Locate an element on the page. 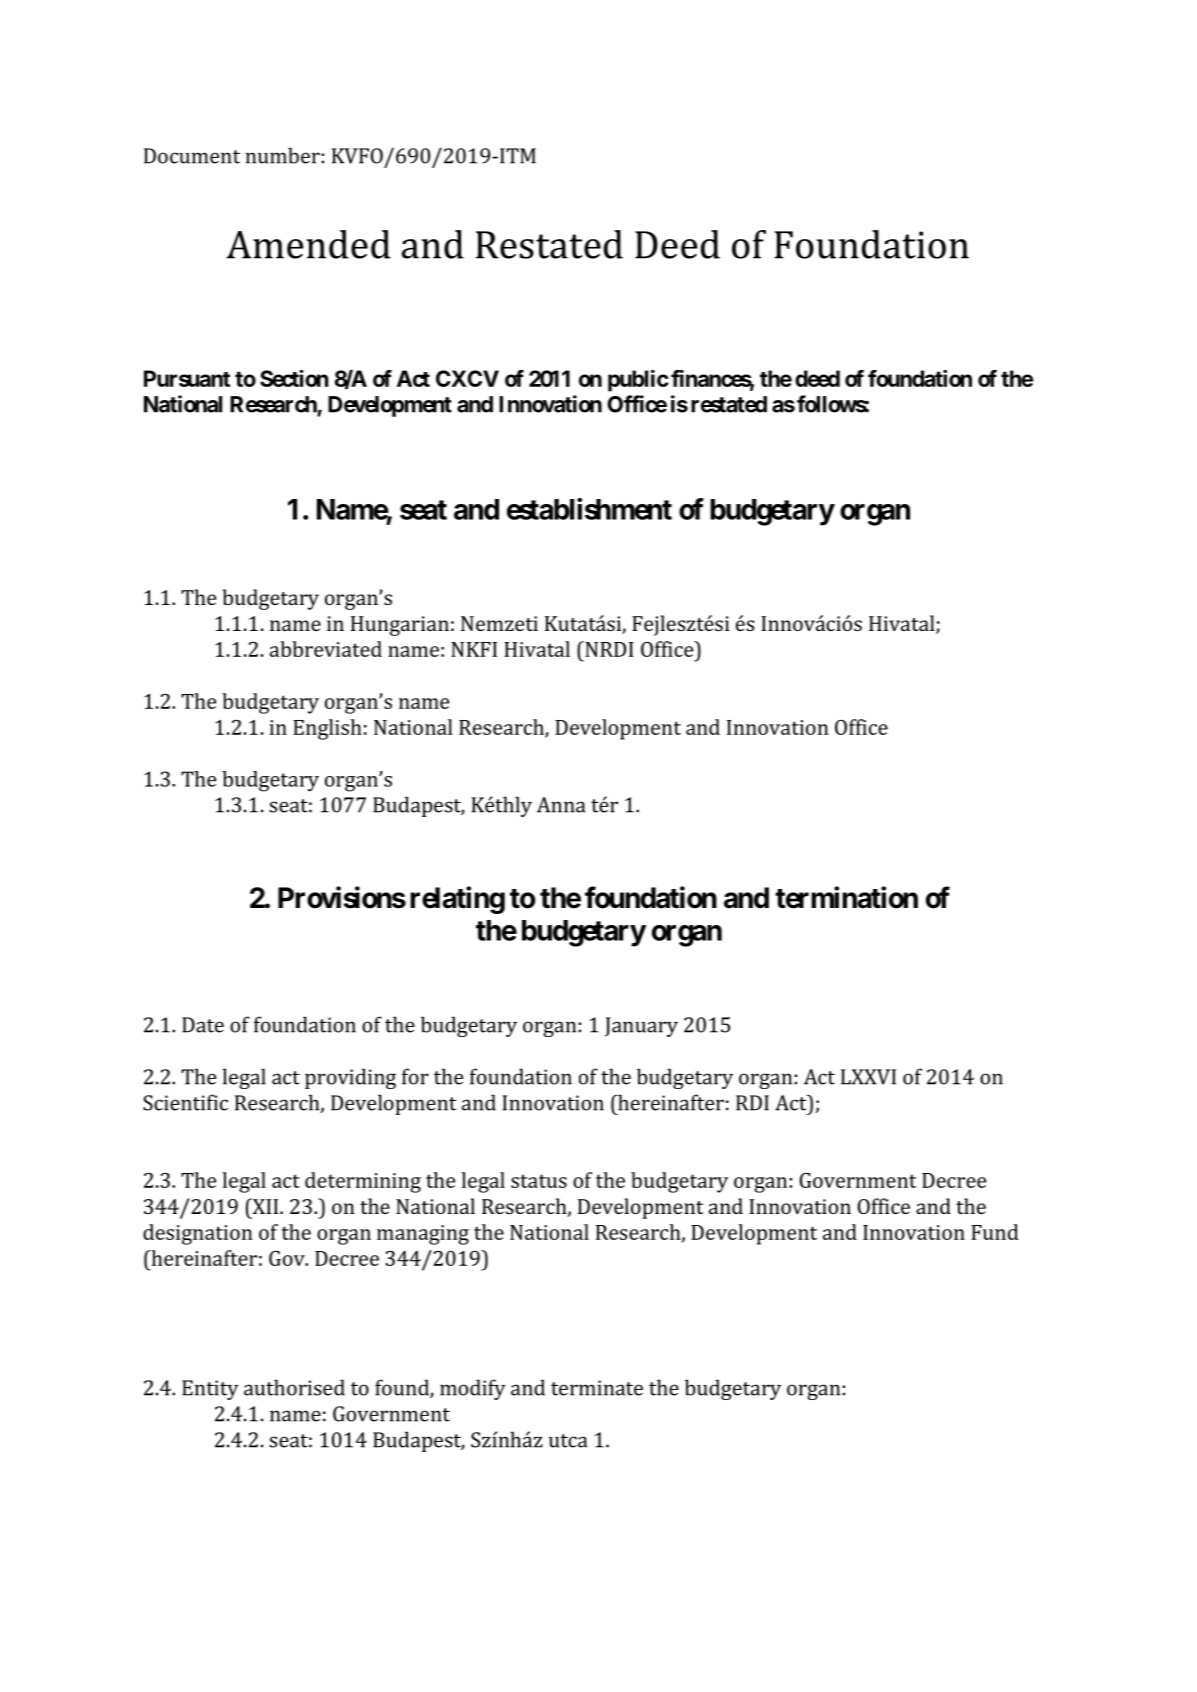 This page has width=1197, height=1692. English is located at coordinates (327, 729).
